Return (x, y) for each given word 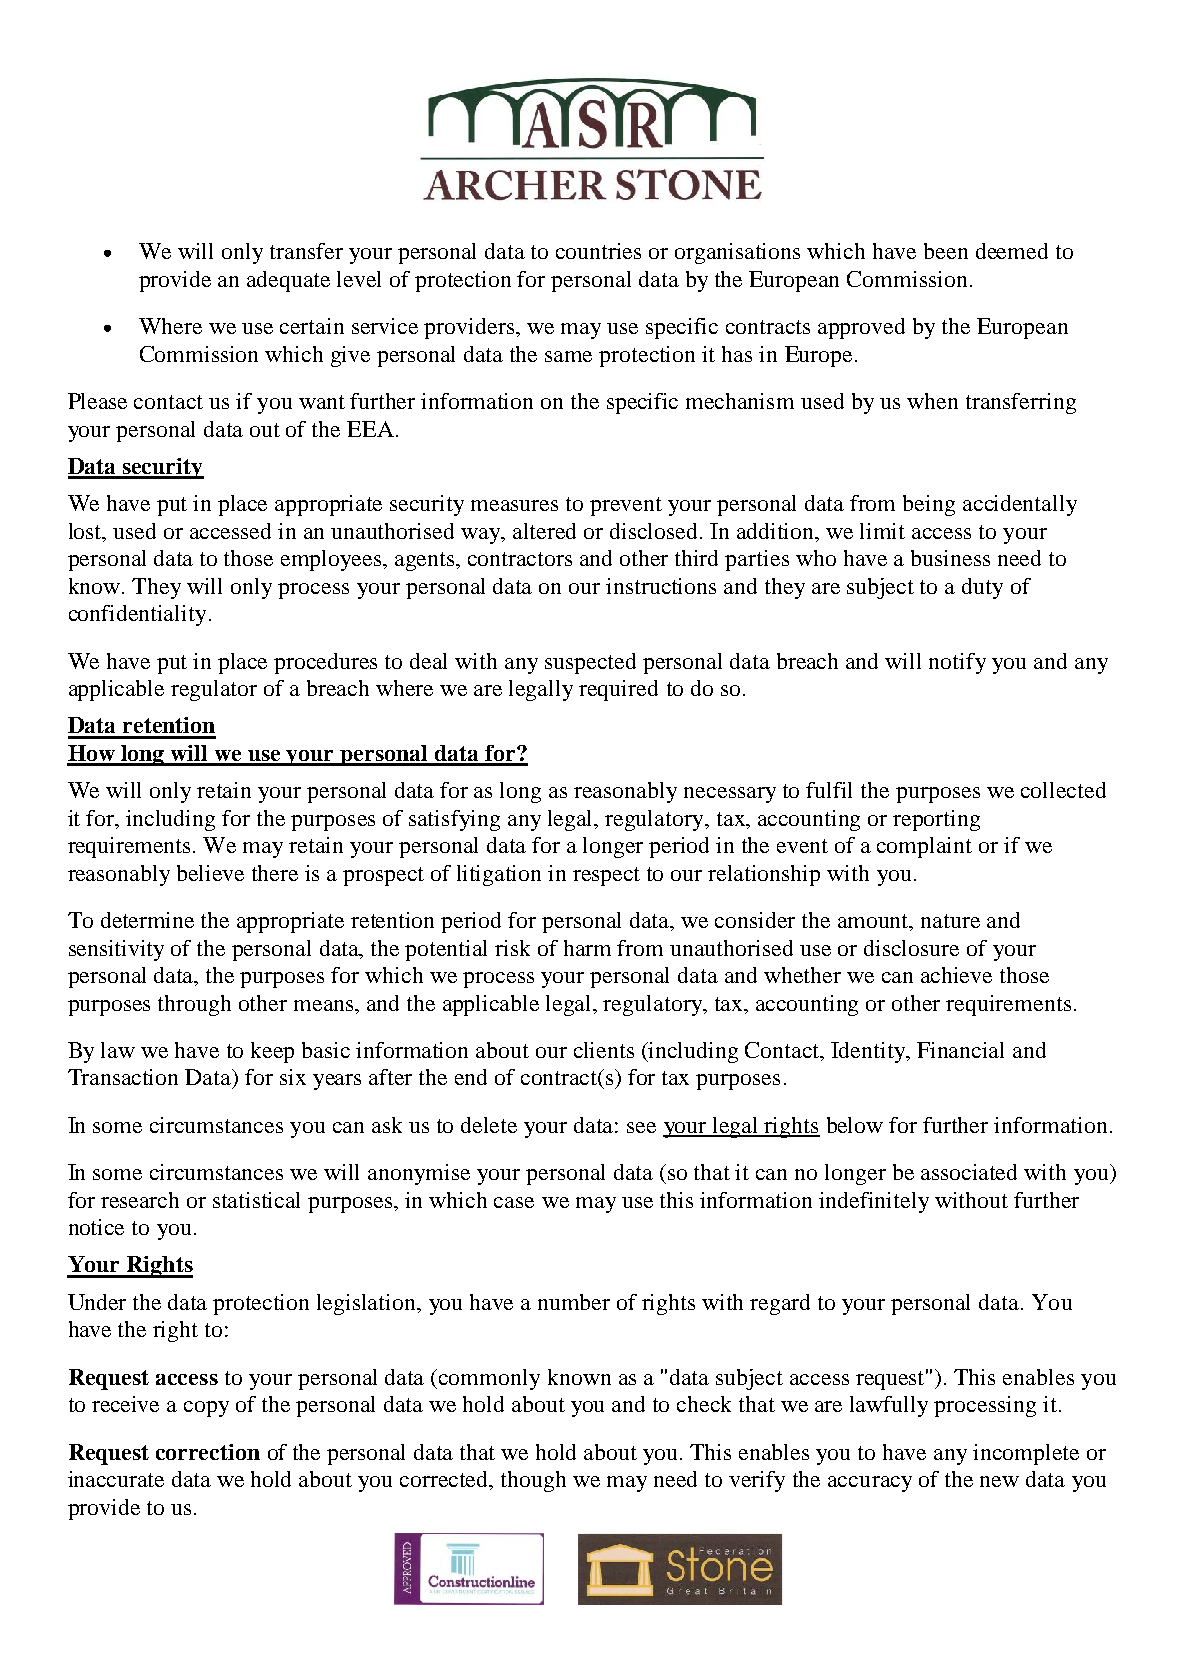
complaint (924, 847)
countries (598, 251)
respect (606, 876)
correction (208, 1452)
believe (210, 873)
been (946, 251)
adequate (288, 281)
